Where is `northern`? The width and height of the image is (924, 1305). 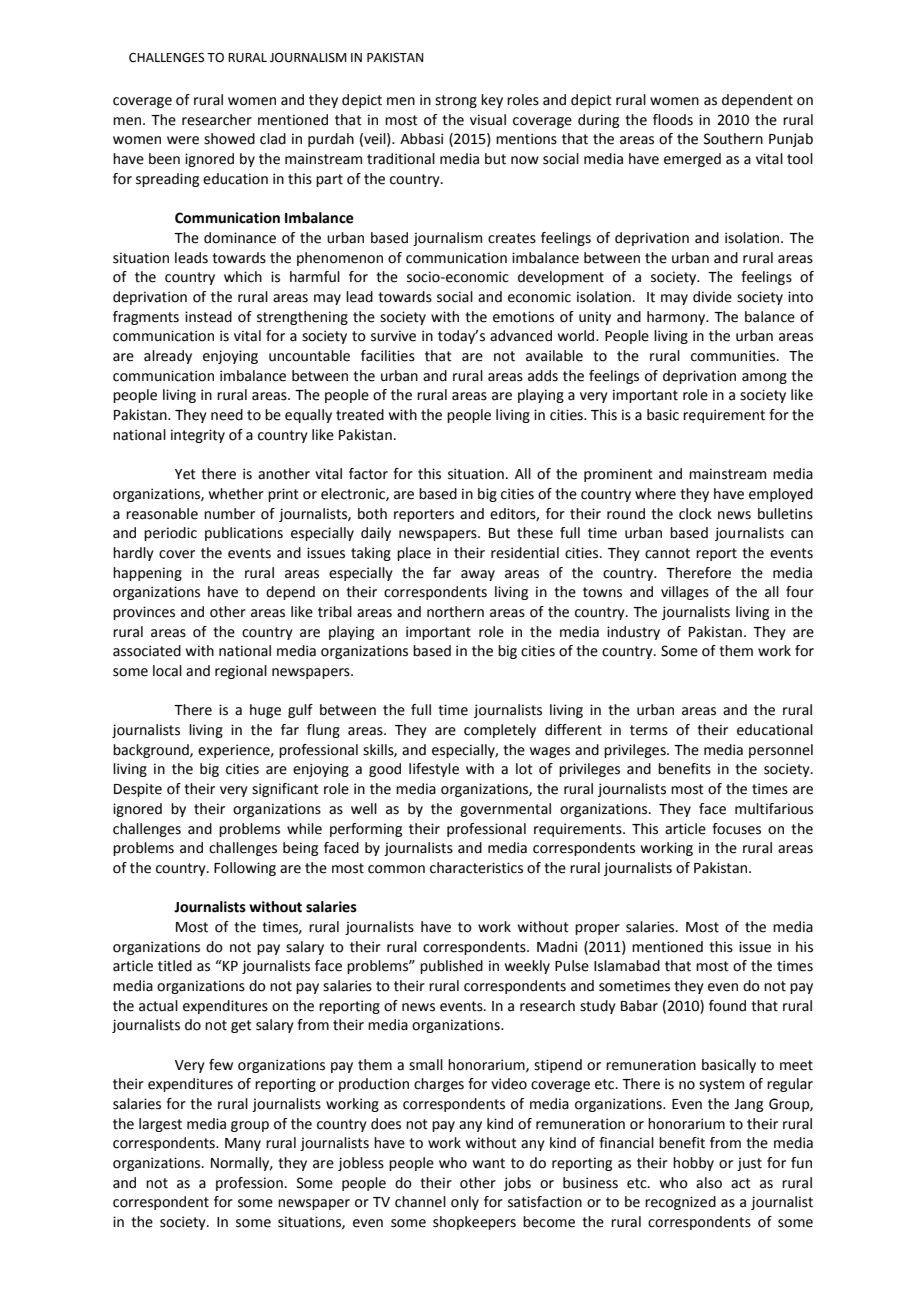
northern is located at coordinates (455, 612).
